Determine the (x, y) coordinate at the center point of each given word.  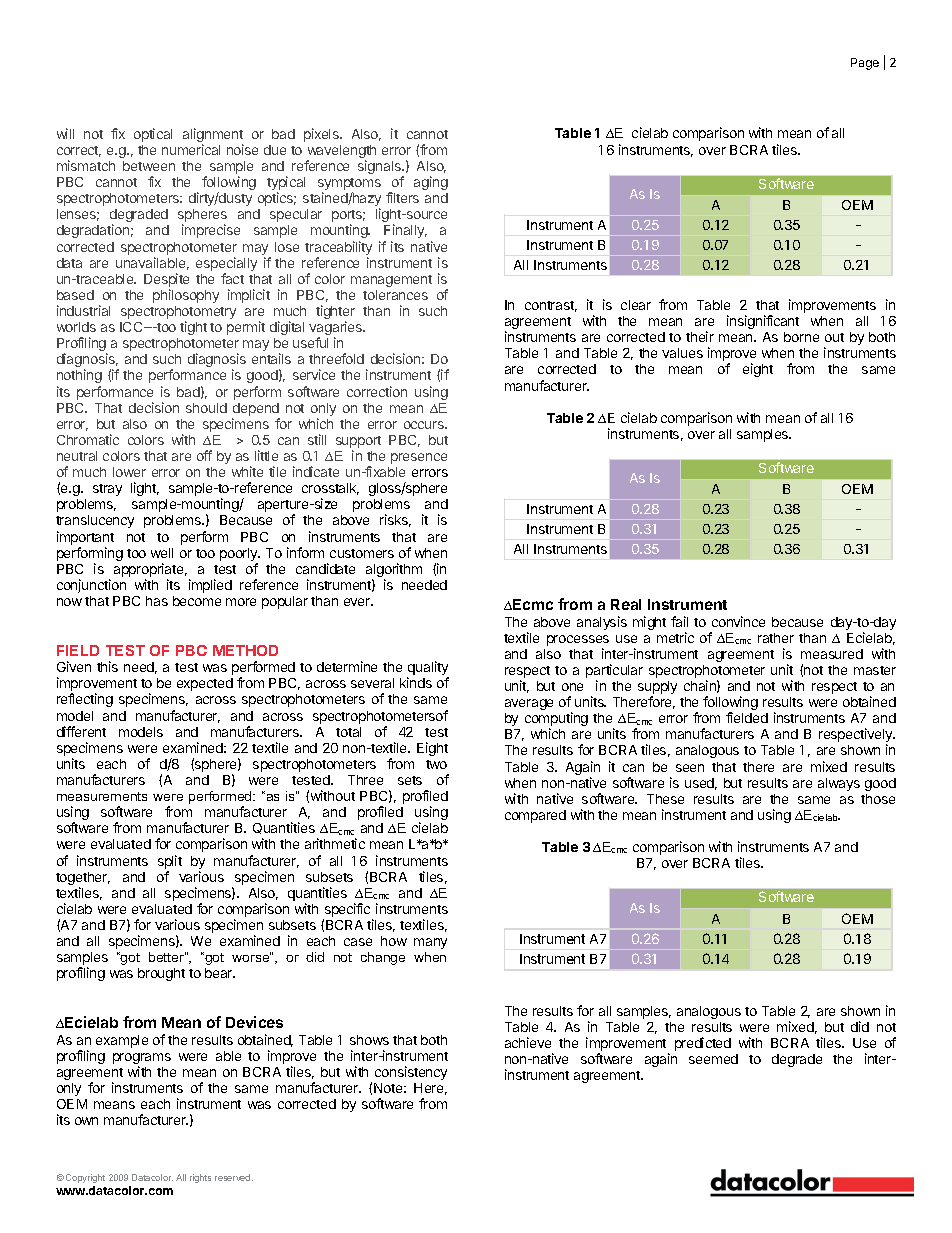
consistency (411, 1073)
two (436, 764)
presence (419, 458)
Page (865, 64)
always (839, 784)
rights (200, 1178)
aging (431, 183)
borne (801, 337)
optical (153, 135)
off (204, 455)
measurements (102, 796)
